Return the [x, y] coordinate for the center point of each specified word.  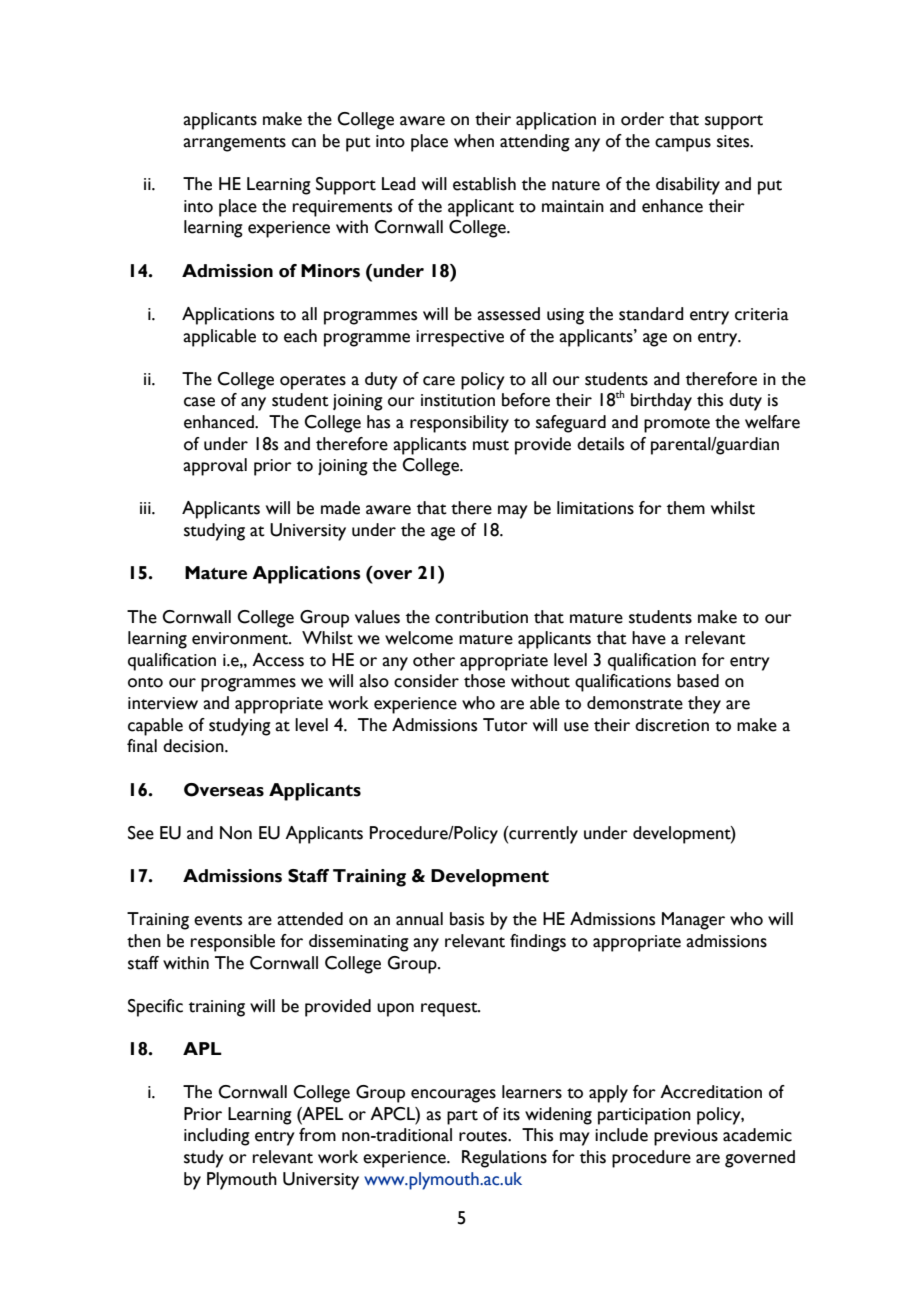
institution [458, 400]
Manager [693, 921]
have [649, 638]
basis [467, 919]
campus [683, 145]
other [434, 660]
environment [241, 638]
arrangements [234, 144]
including [217, 1137]
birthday [661, 402]
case [199, 402]
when [474, 141]
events [218, 920]
